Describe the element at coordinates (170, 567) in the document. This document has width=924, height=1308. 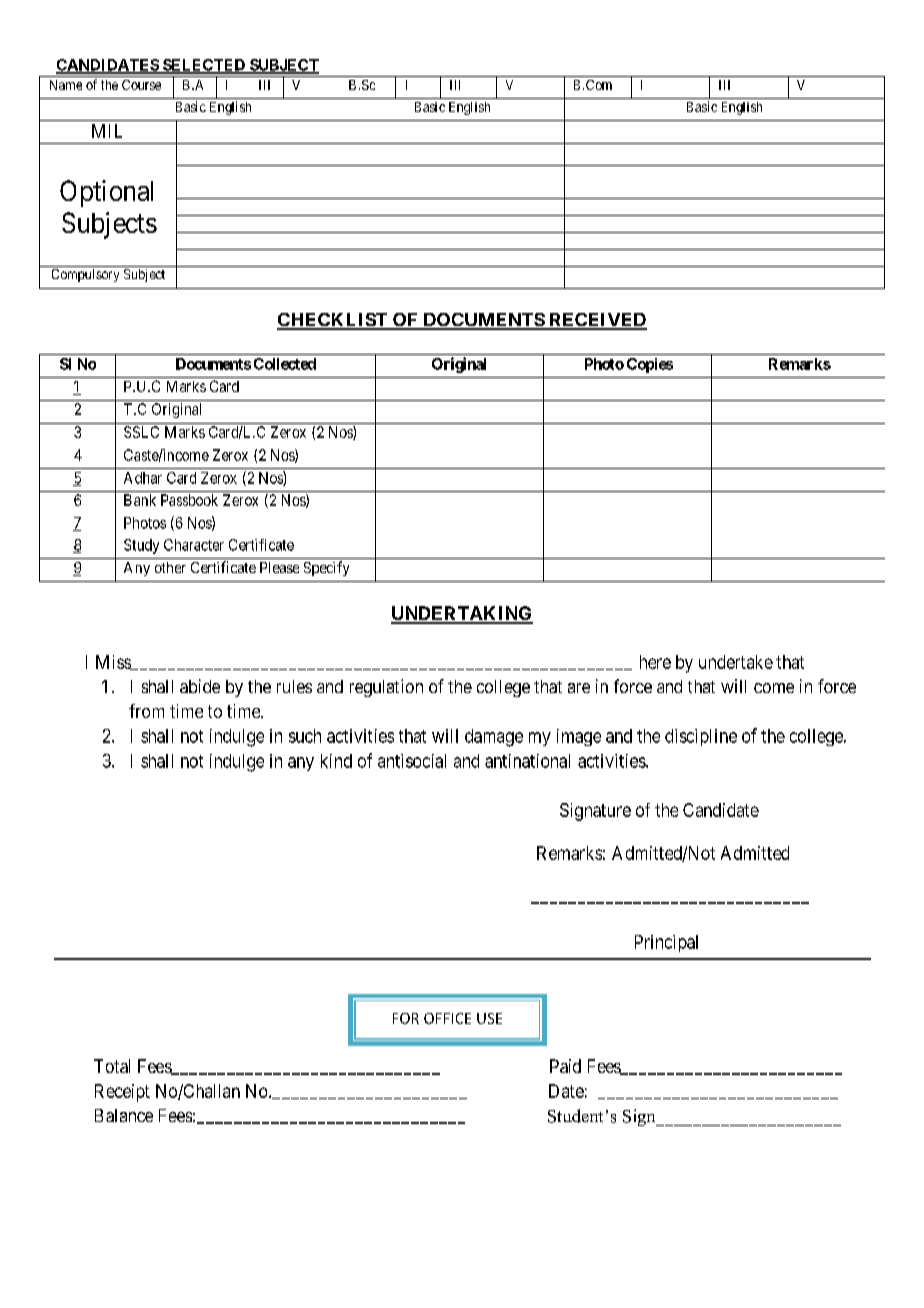
I see `other` at that location.
